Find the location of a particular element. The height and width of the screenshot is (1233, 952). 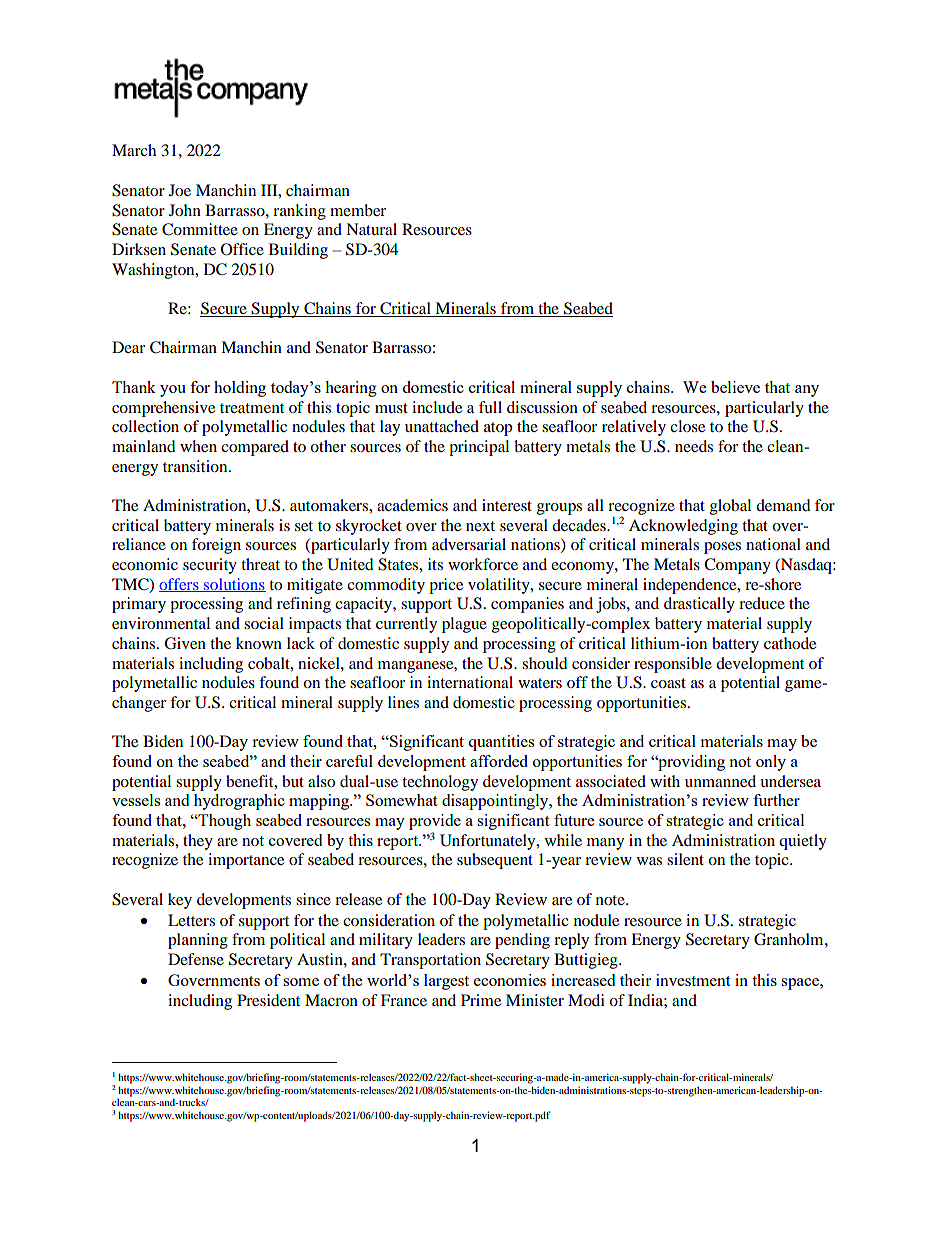

holding is located at coordinates (240, 389).
